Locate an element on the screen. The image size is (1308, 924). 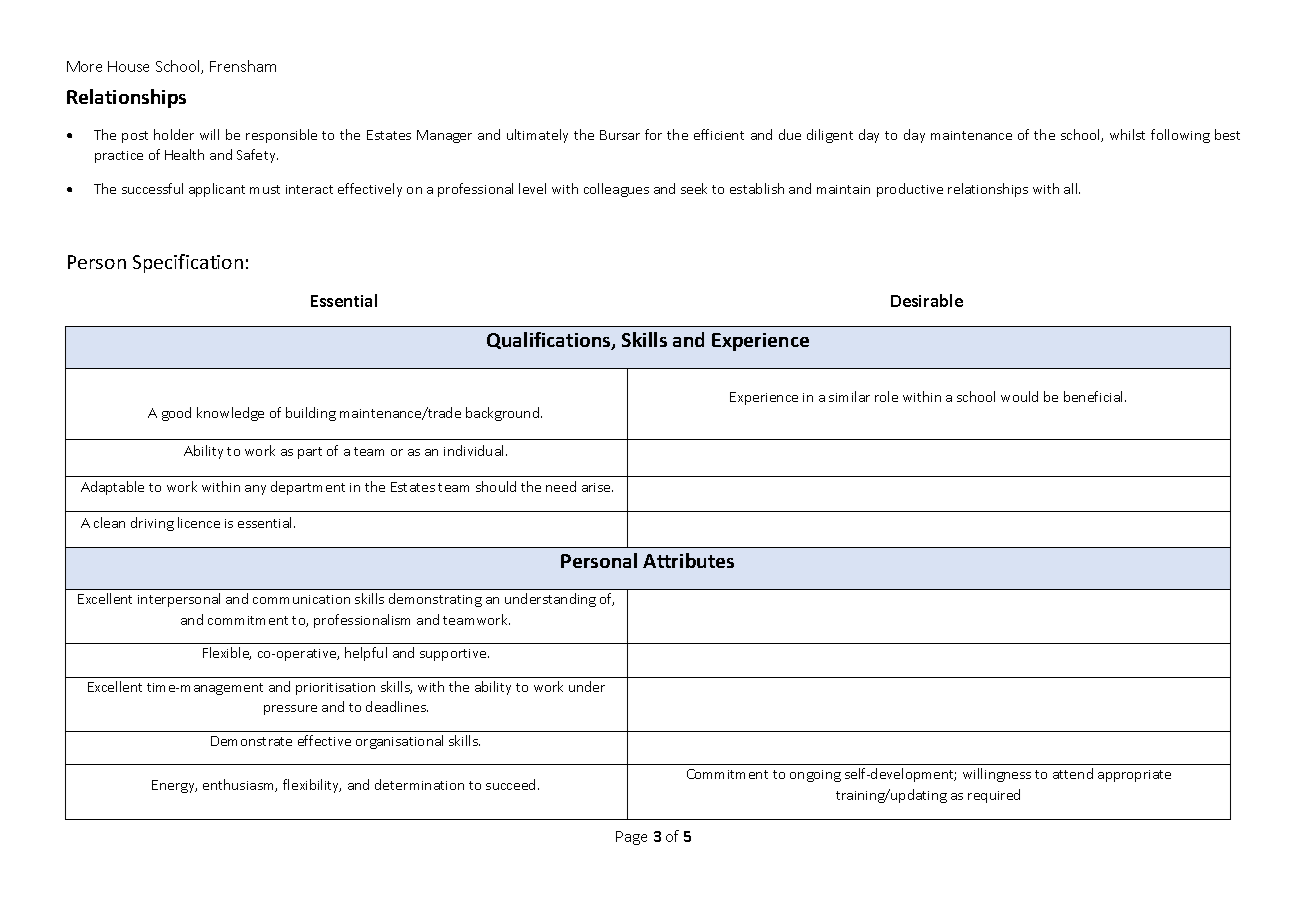
Page is located at coordinates (631, 838).
